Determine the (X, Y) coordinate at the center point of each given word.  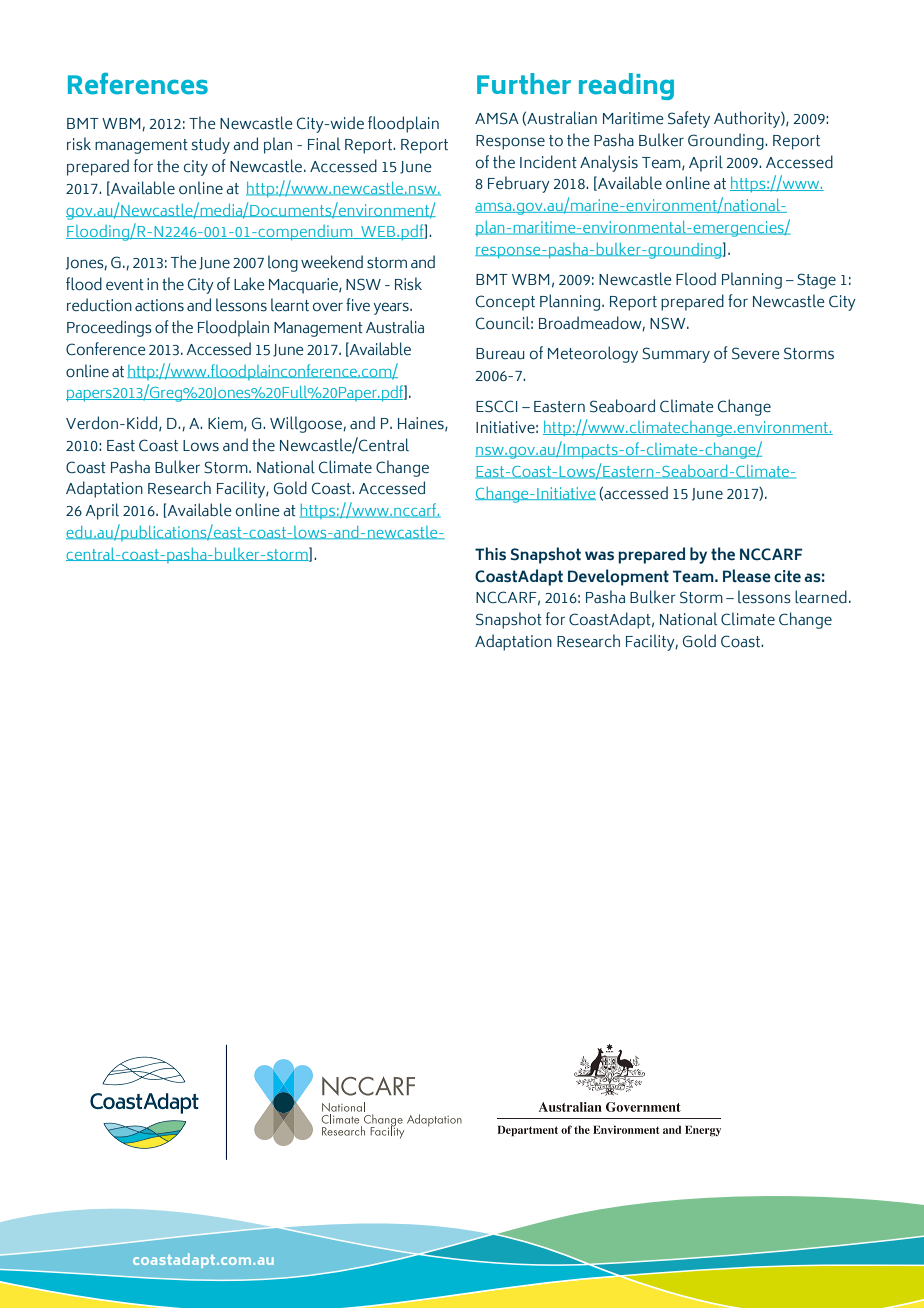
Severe (755, 353)
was (599, 556)
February (519, 184)
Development (618, 577)
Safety (689, 119)
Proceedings (109, 328)
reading (626, 86)
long (283, 263)
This (490, 554)
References (138, 84)
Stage (816, 281)
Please (747, 576)
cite (787, 576)
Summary (676, 355)
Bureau (500, 353)
